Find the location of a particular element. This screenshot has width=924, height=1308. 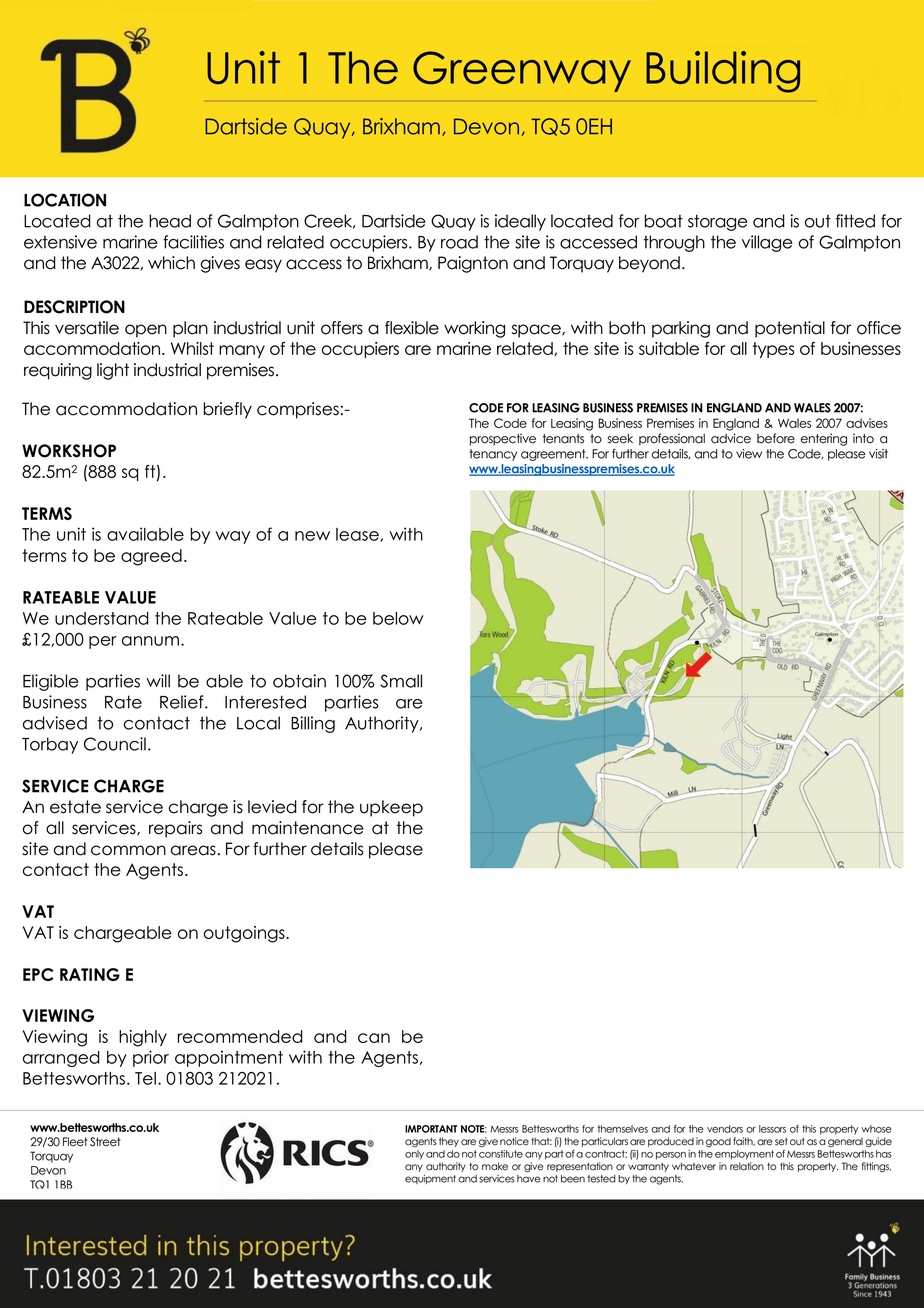

tenancy is located at coordinates (493, 455).
